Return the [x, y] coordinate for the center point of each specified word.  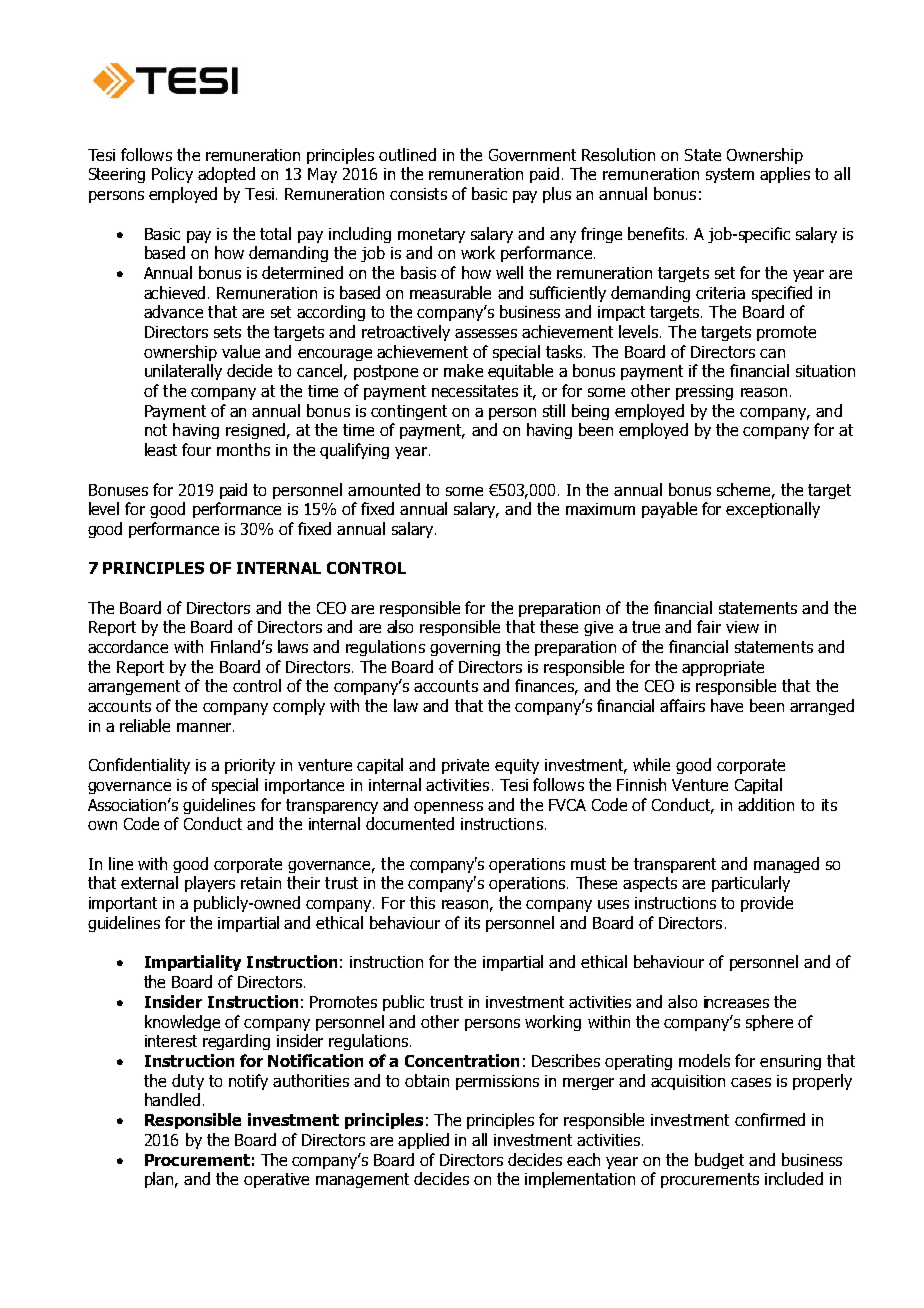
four [196, 449]
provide [767, 904]
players [210, 884]
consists [418, 194]
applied [423, 1141]
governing [465, 648]
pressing [704, 392]
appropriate [723, 668]
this [422, 902]
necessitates [475, 391]
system [730, 175]
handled [172, 1099]
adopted [226, 175]
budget [719, 1161]
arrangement [134, 687]
